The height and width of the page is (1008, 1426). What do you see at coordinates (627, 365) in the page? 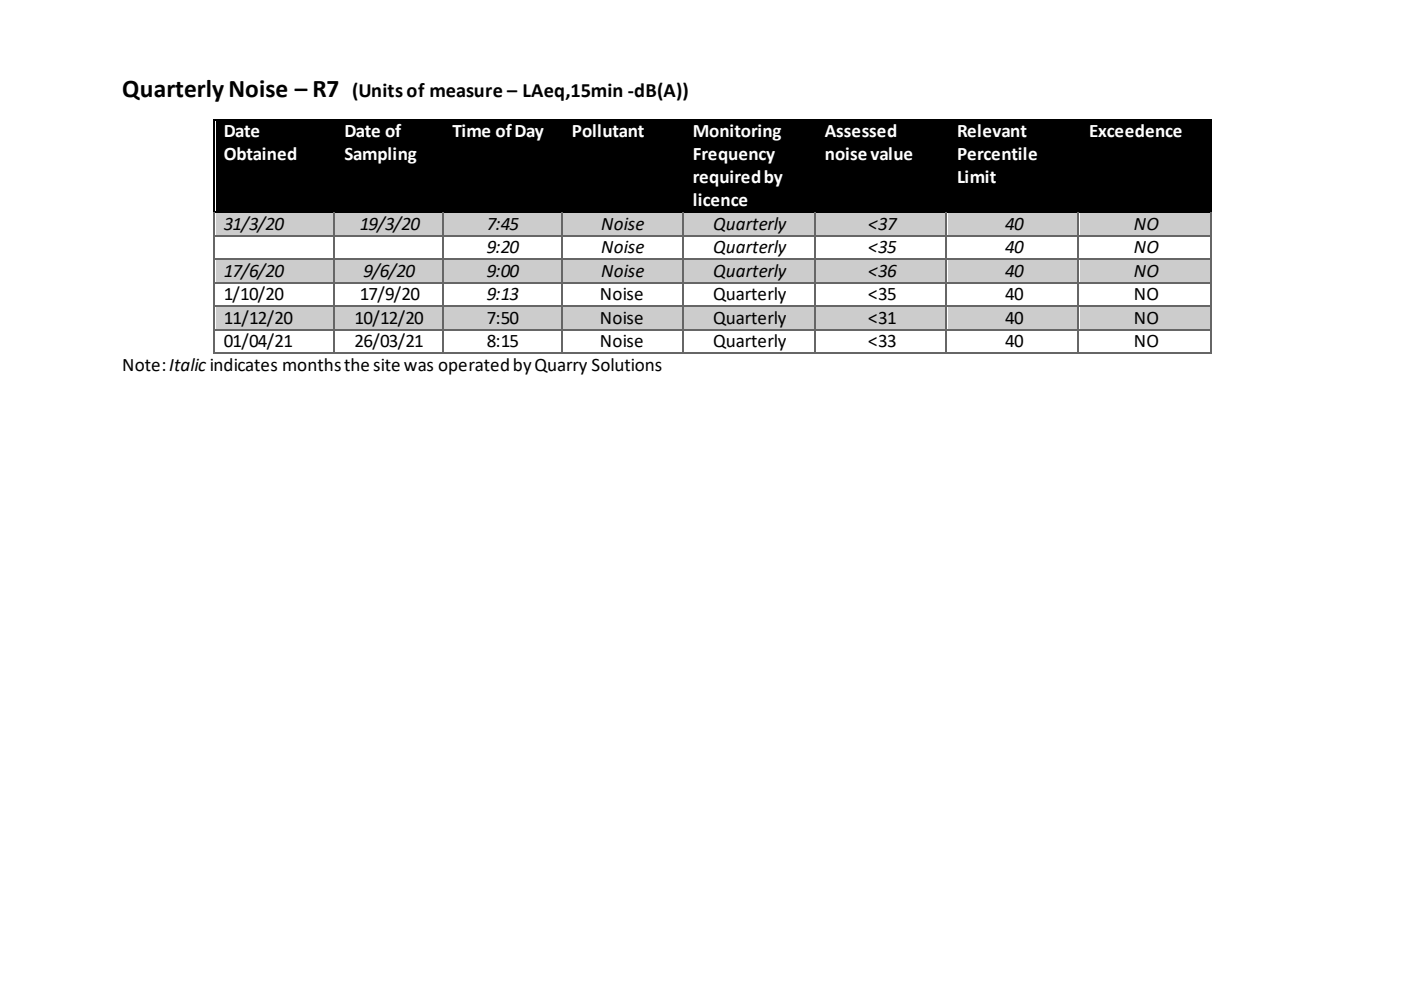
I see `Solutions` at bounding box center [627, 365].
